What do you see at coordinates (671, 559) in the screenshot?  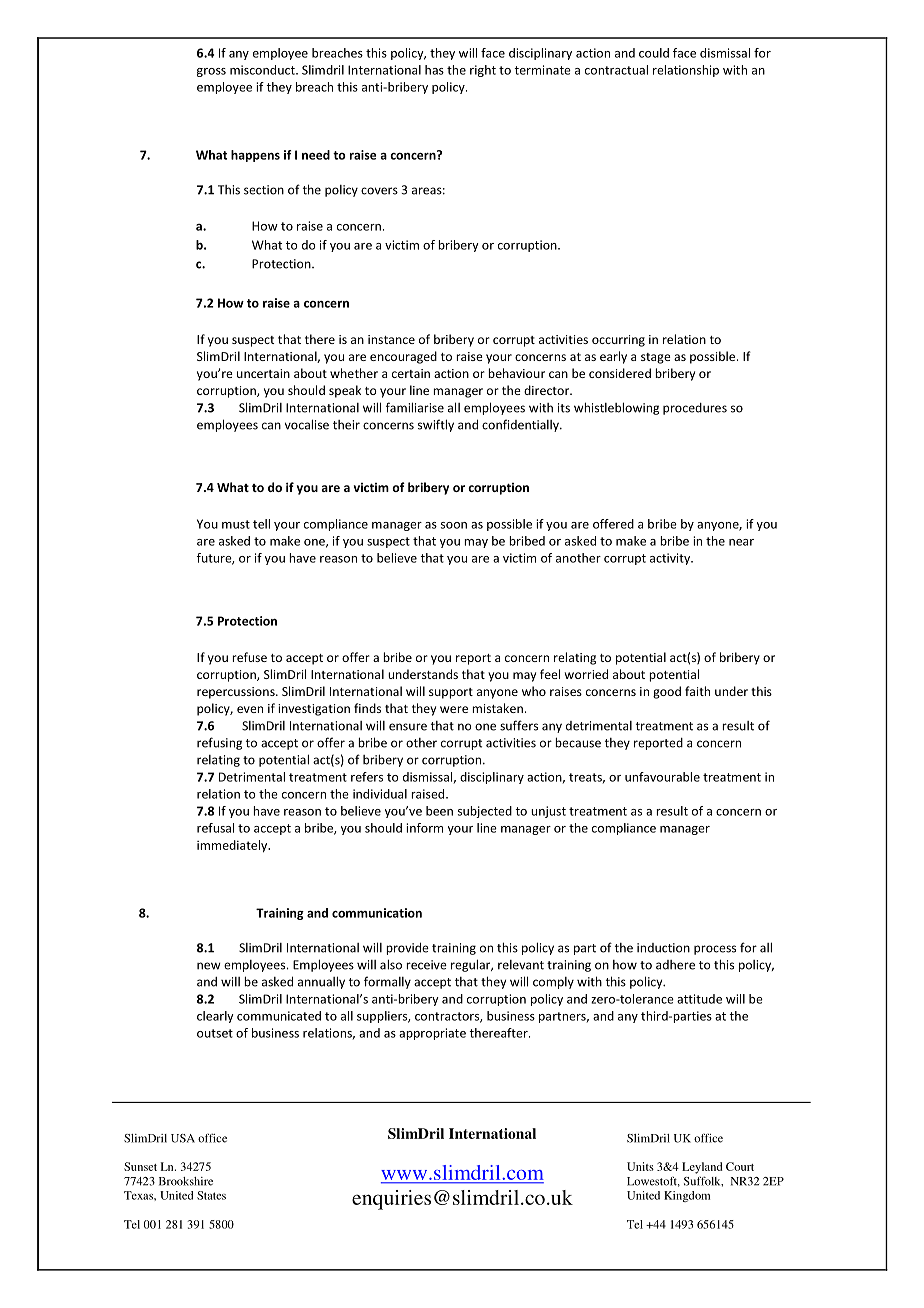 I see `activity` at bounding box center [671, 559].
